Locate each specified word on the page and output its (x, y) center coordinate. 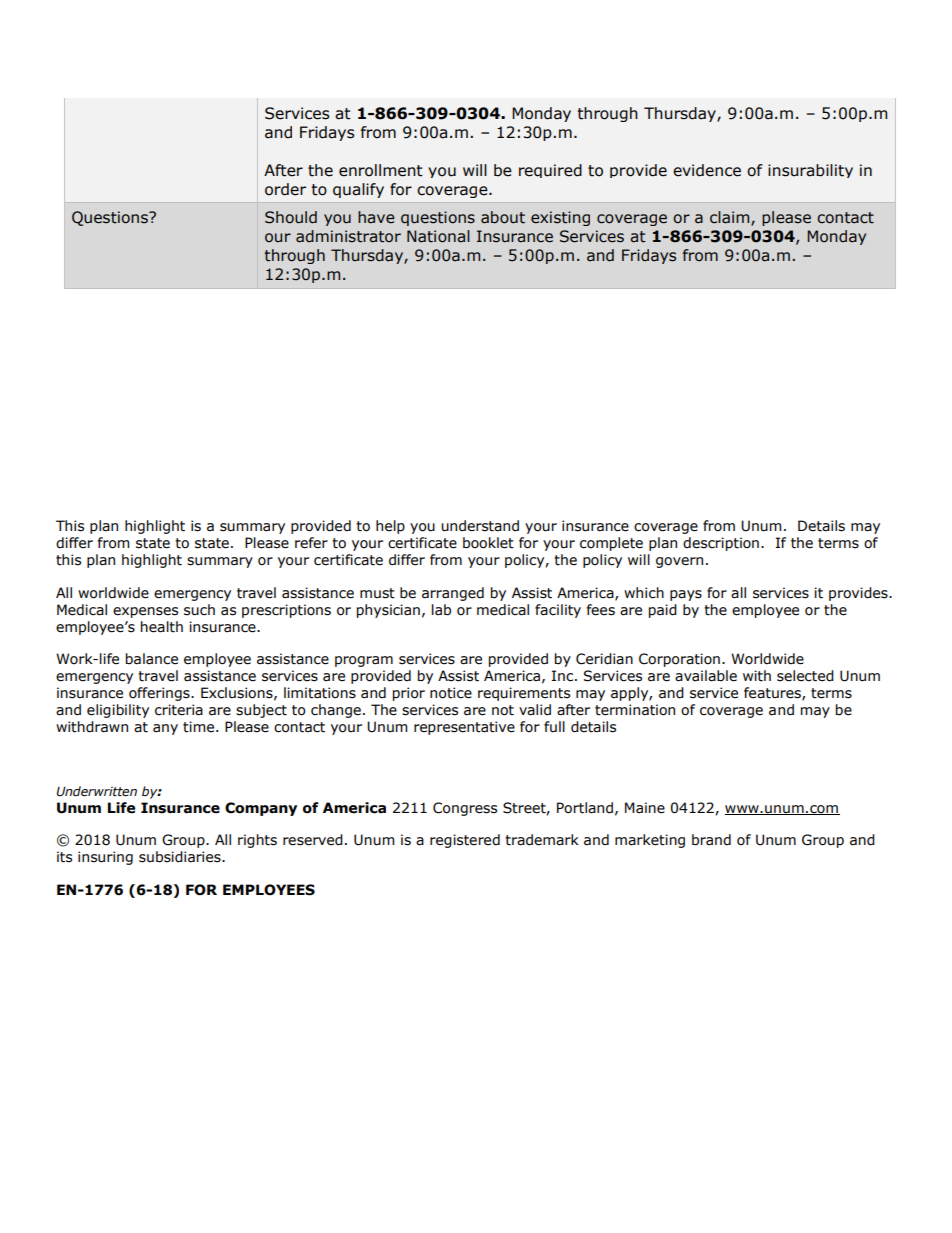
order (285, 189)
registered (465, 841)
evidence (707, 170)
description (721, 544)
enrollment (381, 170)
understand (480, 526)
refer (311, 543)
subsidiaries (181, 857)
